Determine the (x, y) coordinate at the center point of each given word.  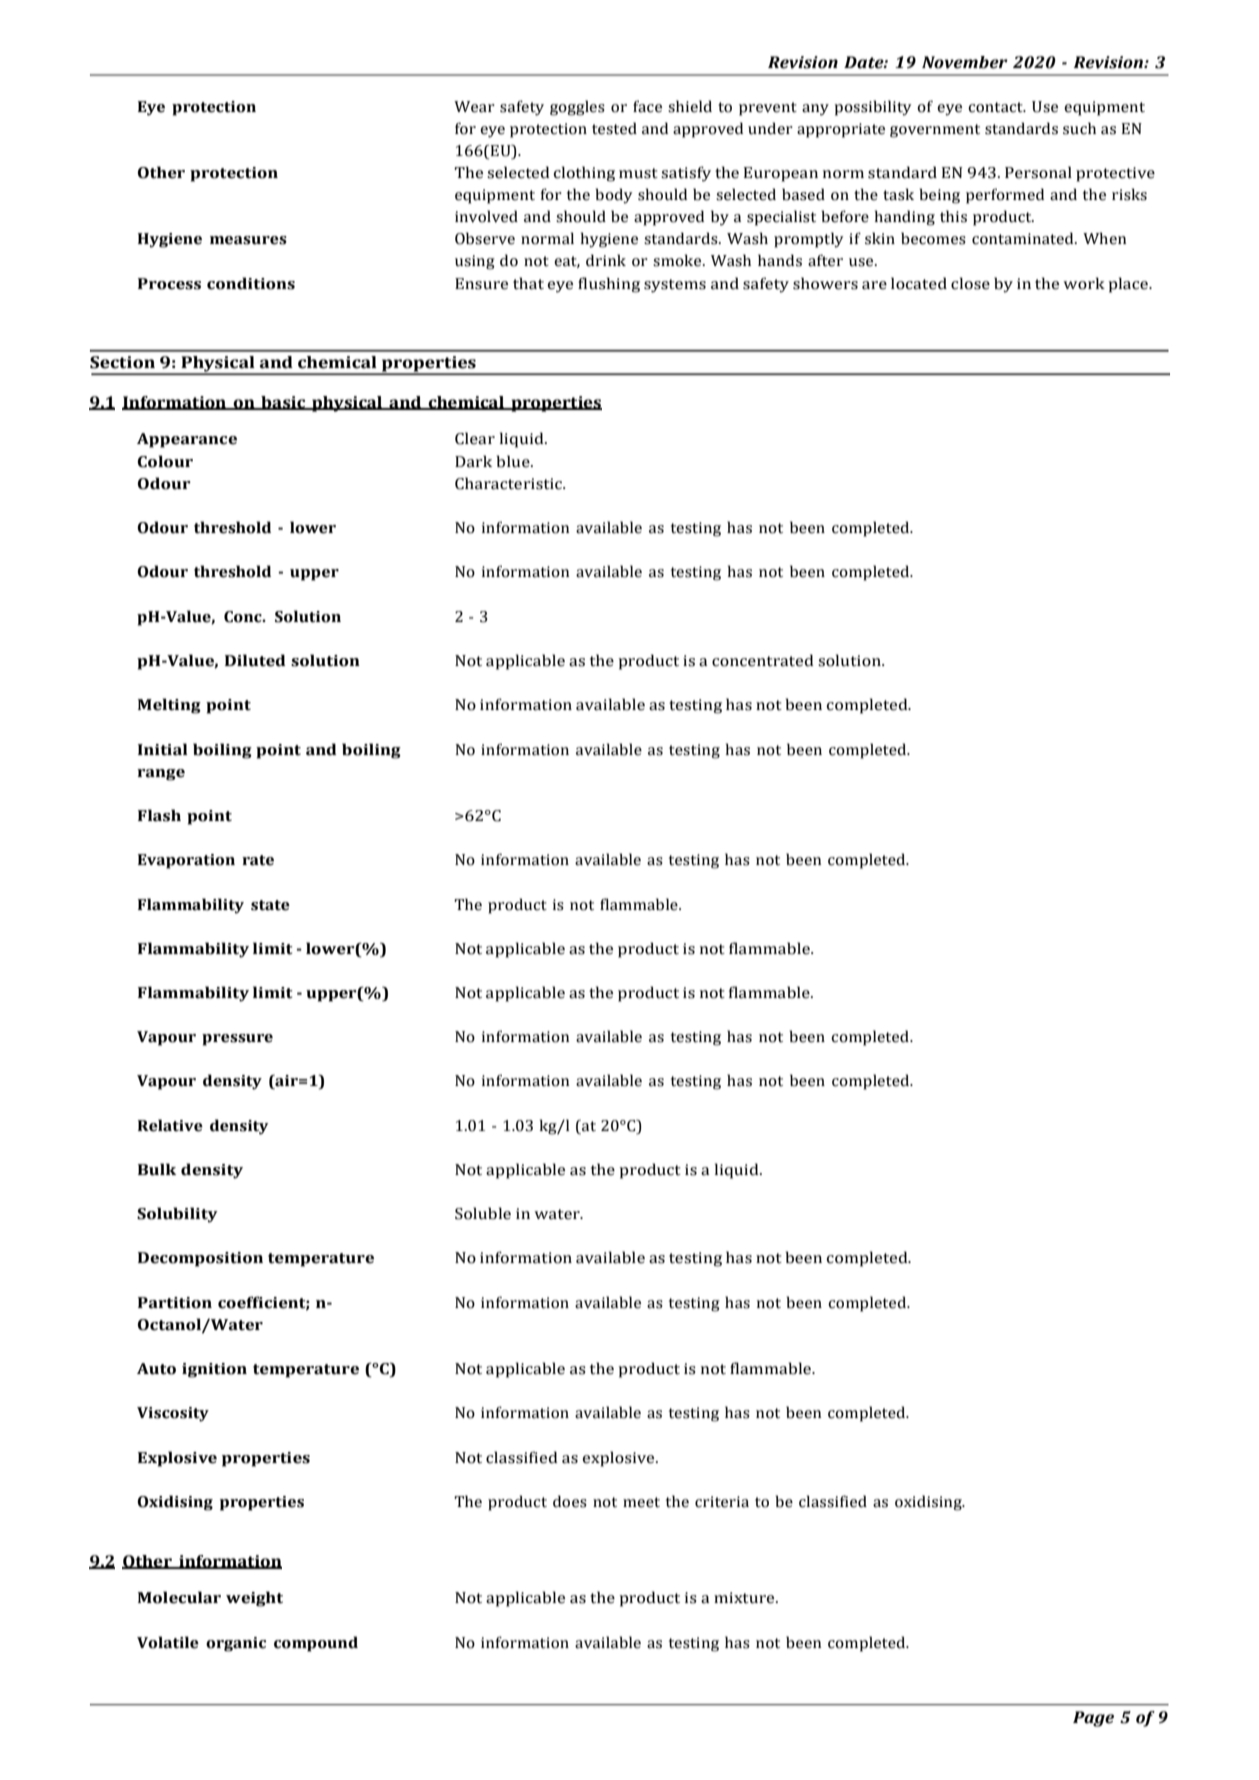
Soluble (483, 1213)
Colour (165, 461)
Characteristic (509, 483)
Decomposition (200, 1259)
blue (514, 461)
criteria (722, 1502)
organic (236, 1644)
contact (996, 107)
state (270, 905)
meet (641, 1502)
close (970, 283)
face (647, 106)
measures (248, 240)
